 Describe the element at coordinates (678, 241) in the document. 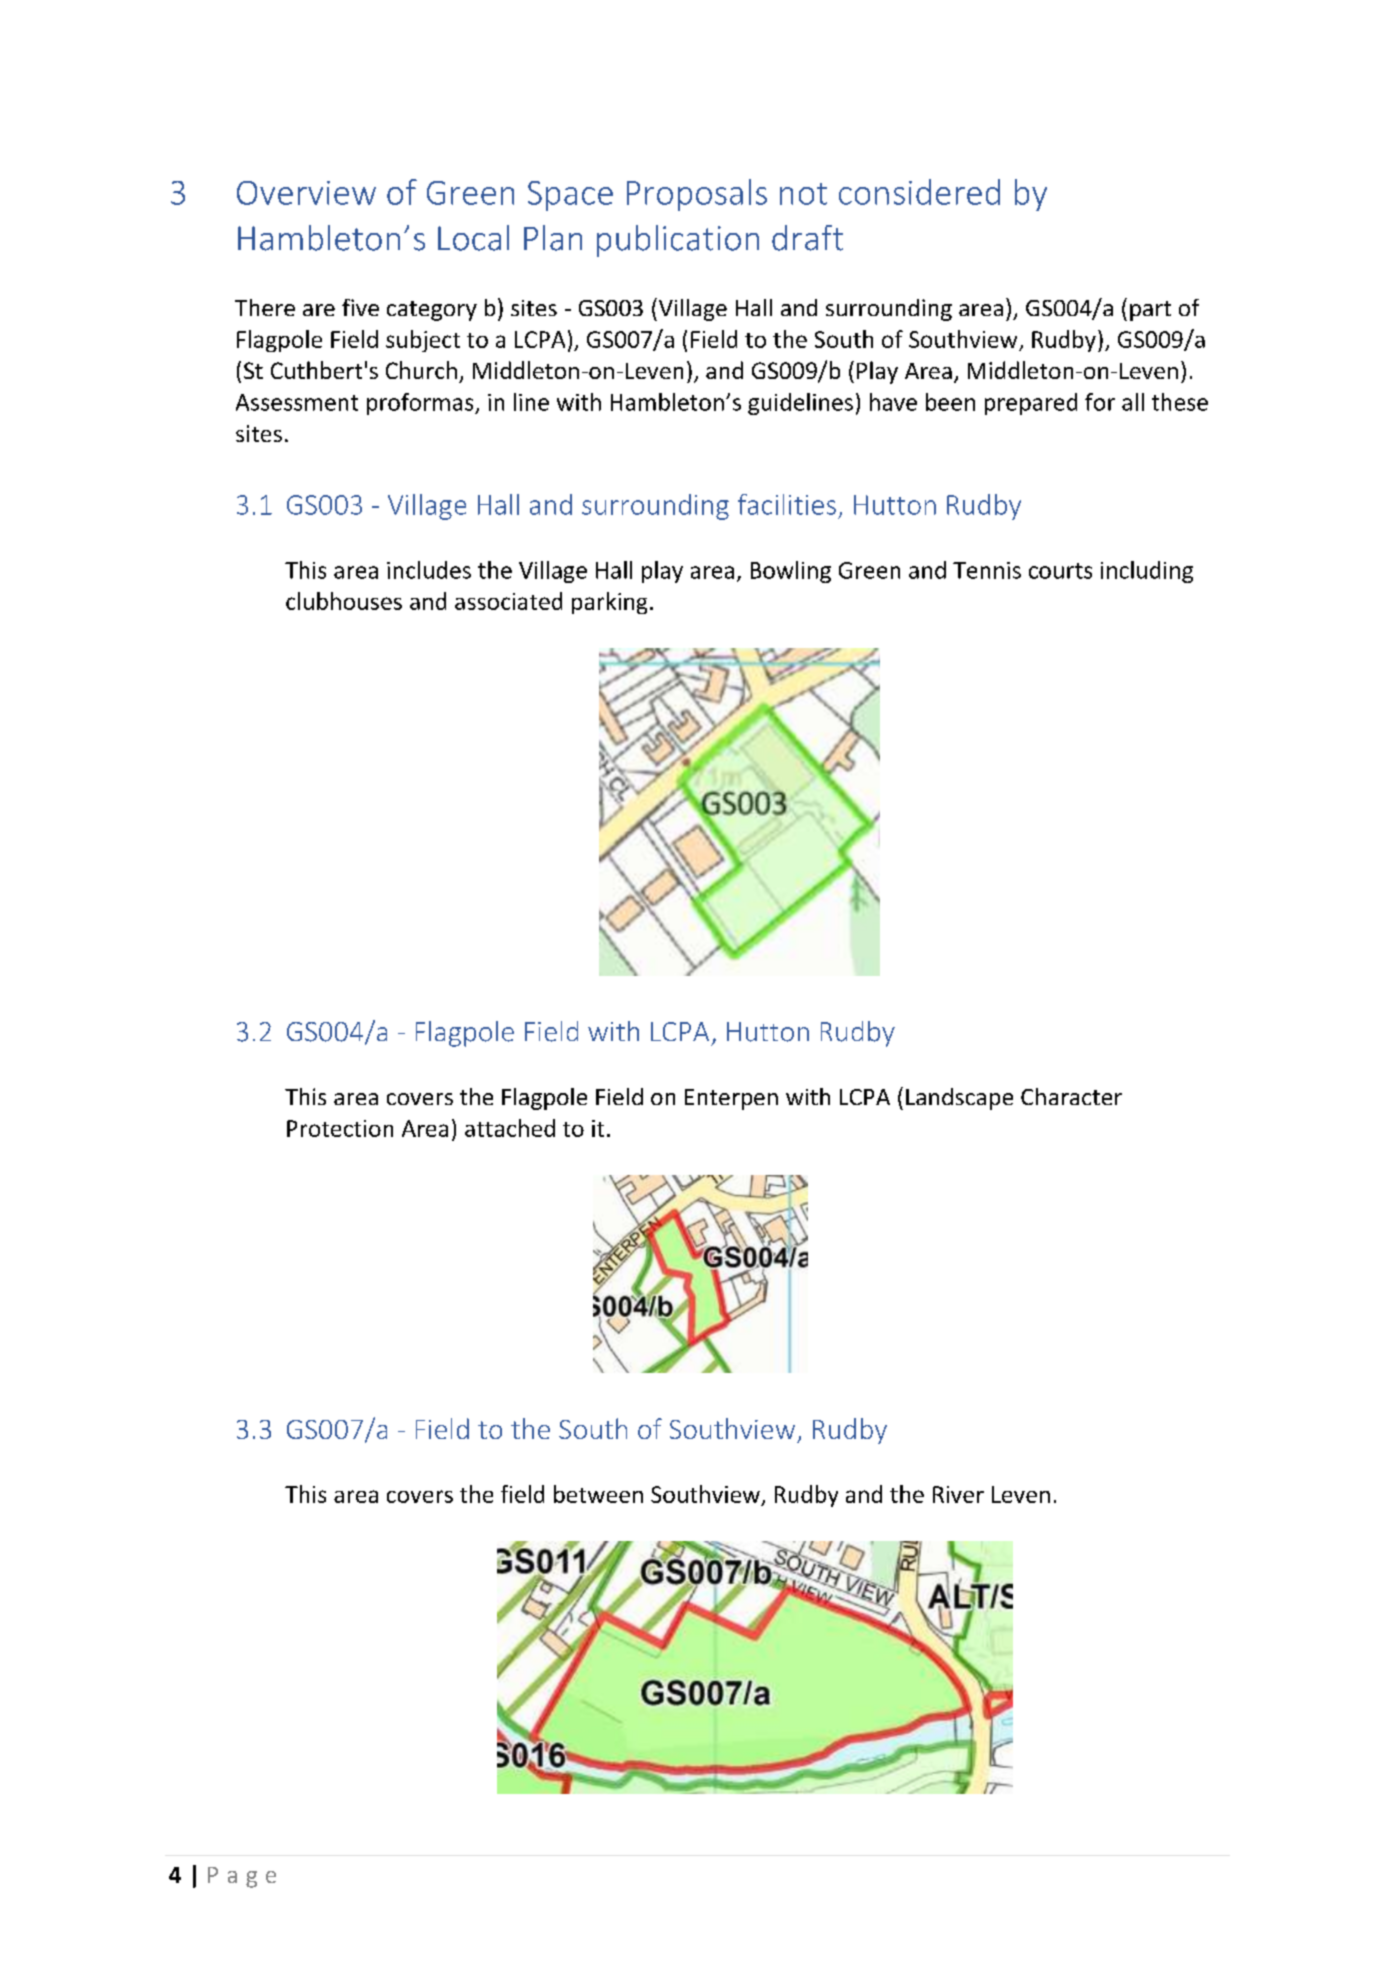

I see `publication` at that location.
